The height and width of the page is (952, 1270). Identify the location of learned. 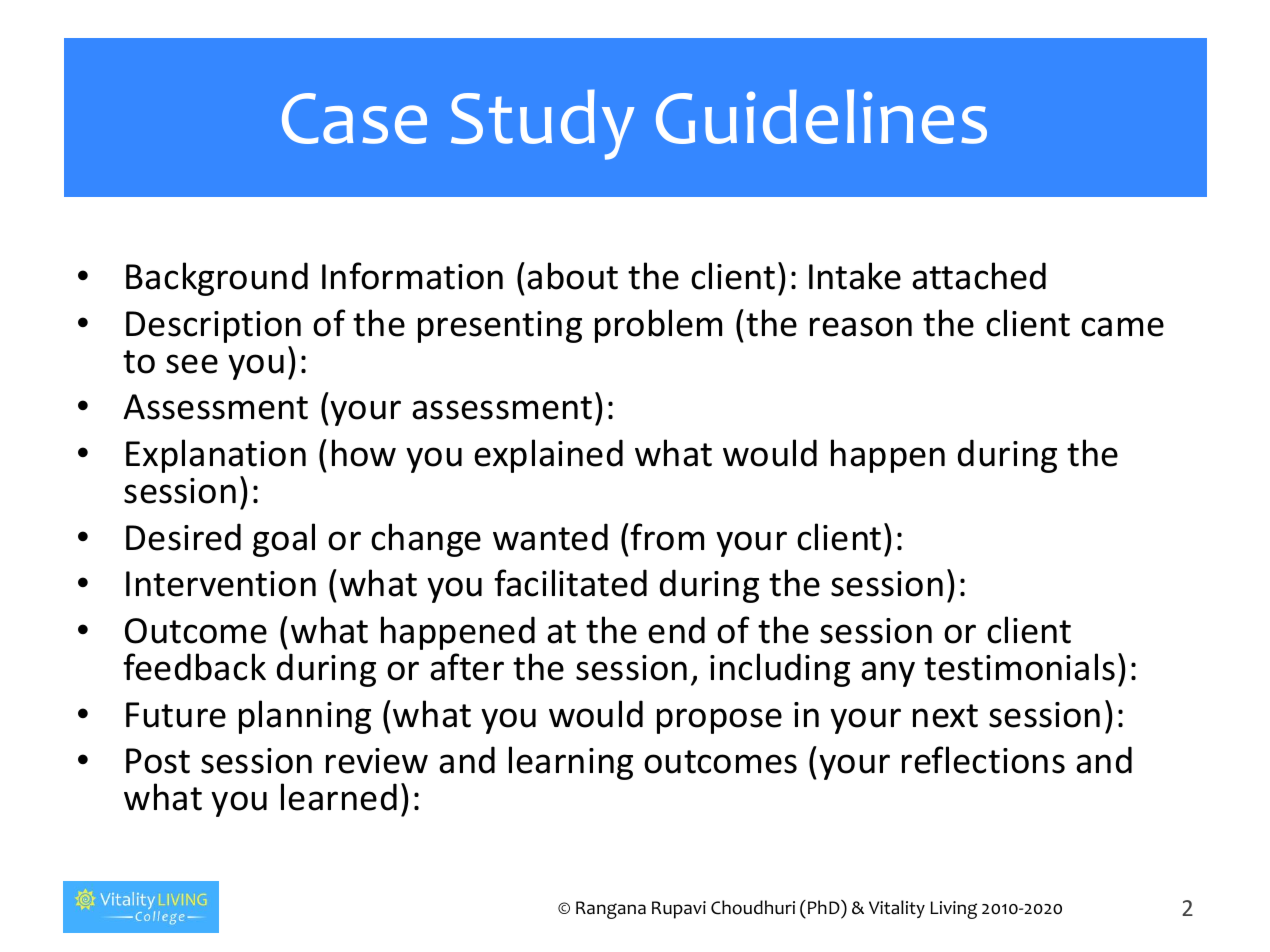
(339, 797).
